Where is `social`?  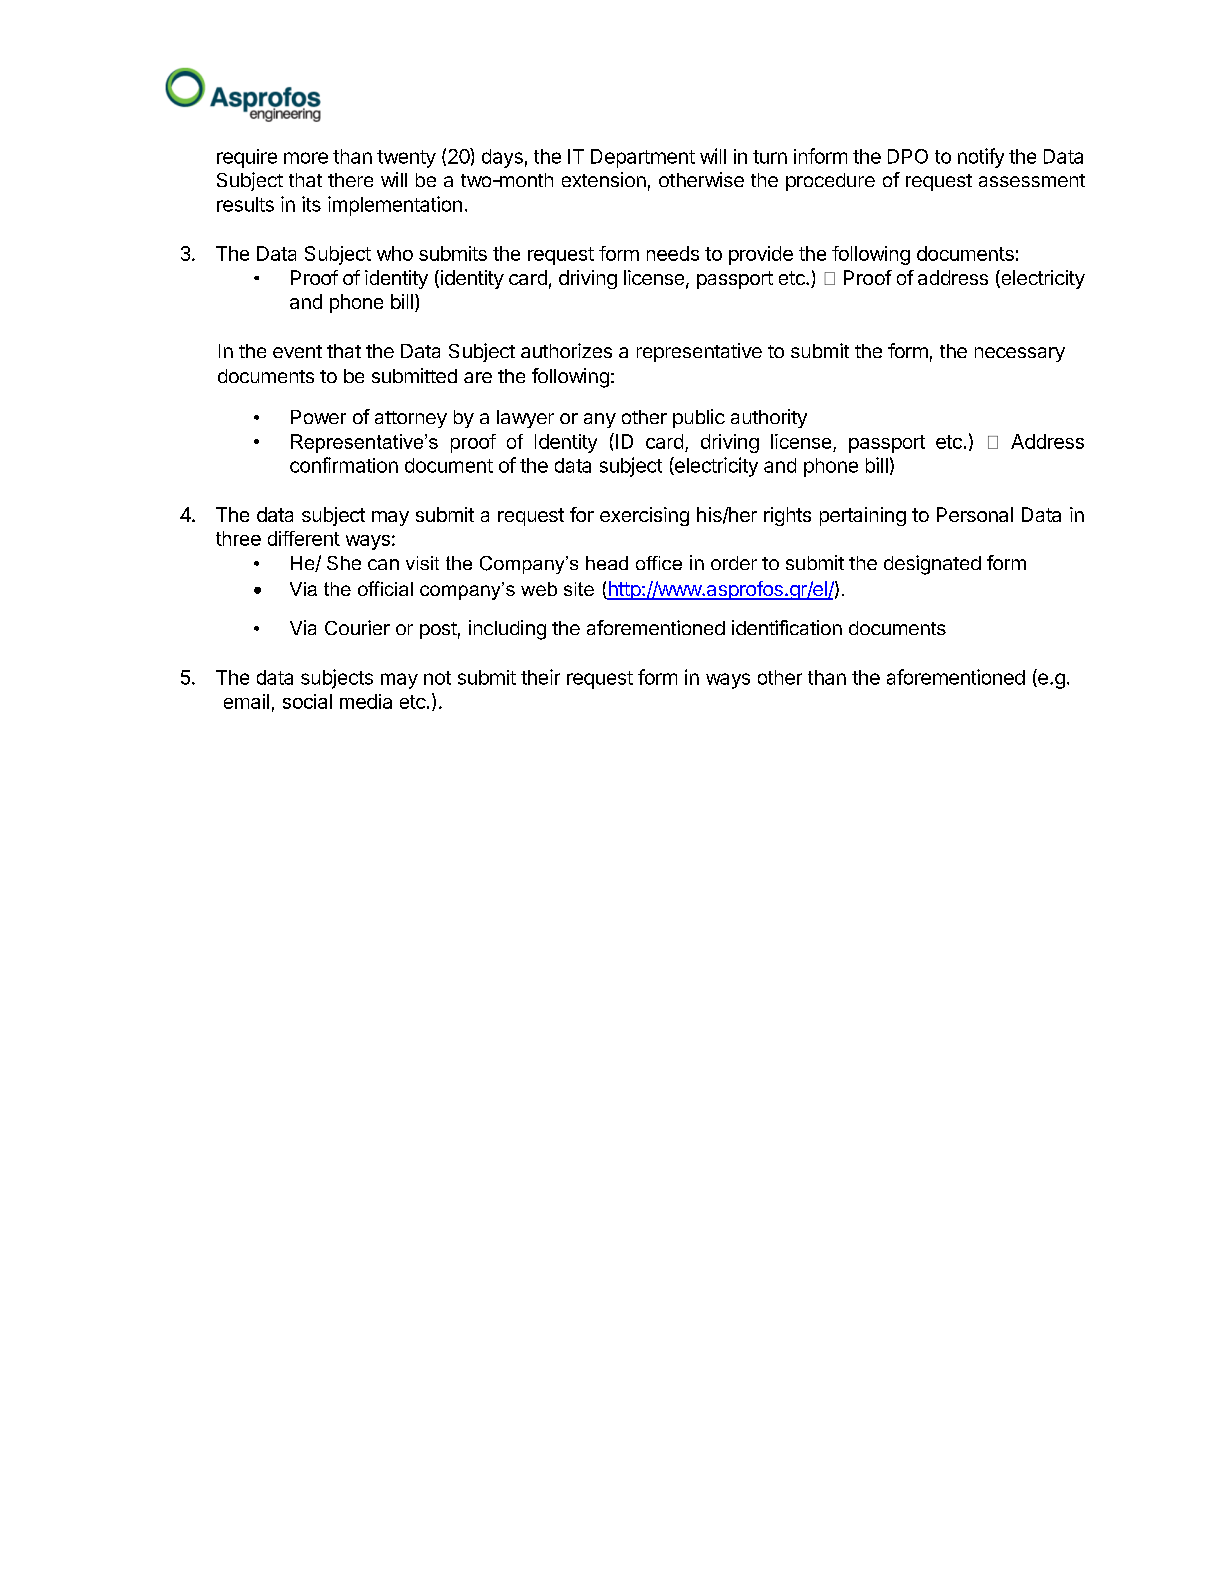 social is located at coordinates (307, 701).
